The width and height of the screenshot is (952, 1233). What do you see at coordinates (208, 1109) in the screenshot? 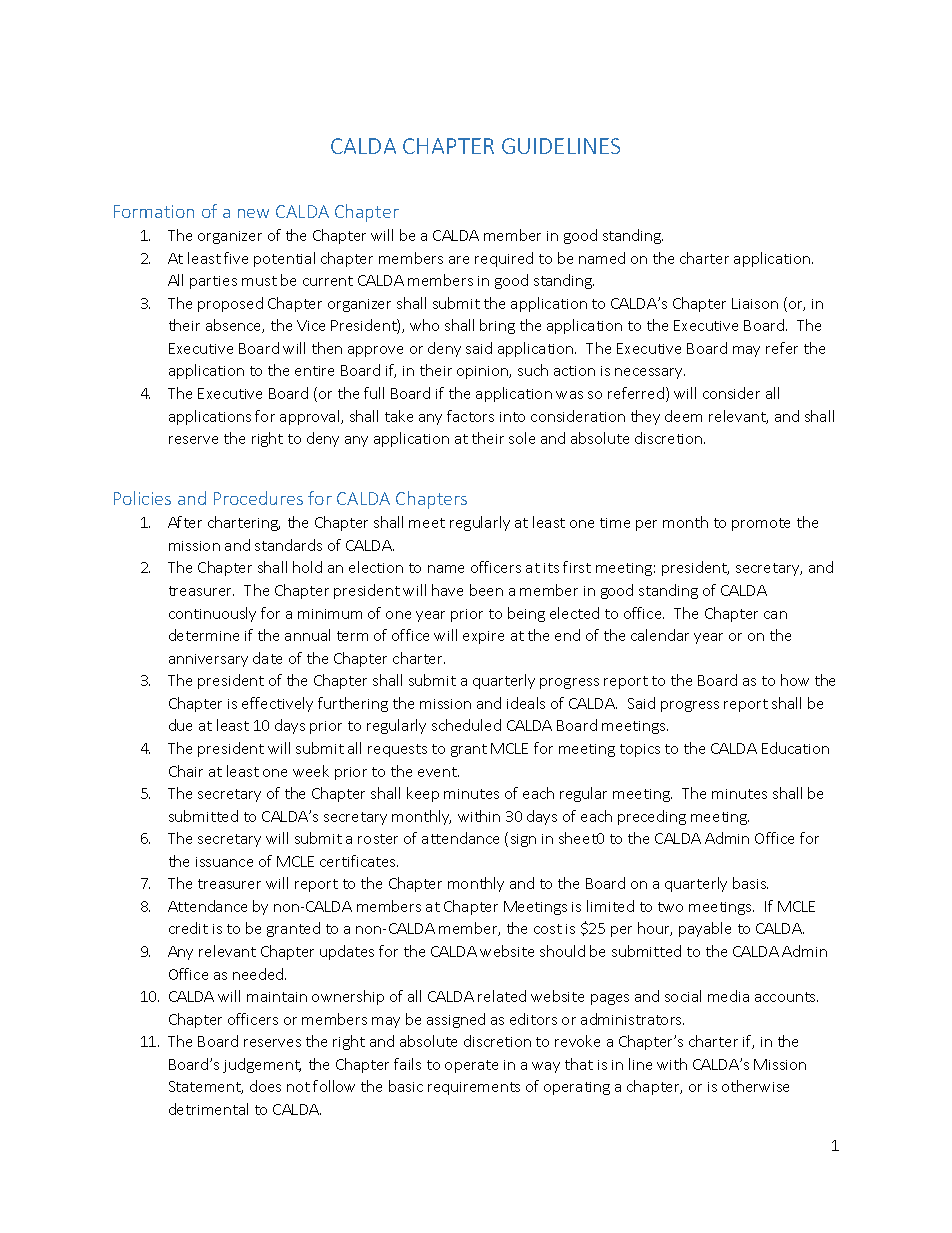
I see `detrimental` at bounding box center [208, 1109].
